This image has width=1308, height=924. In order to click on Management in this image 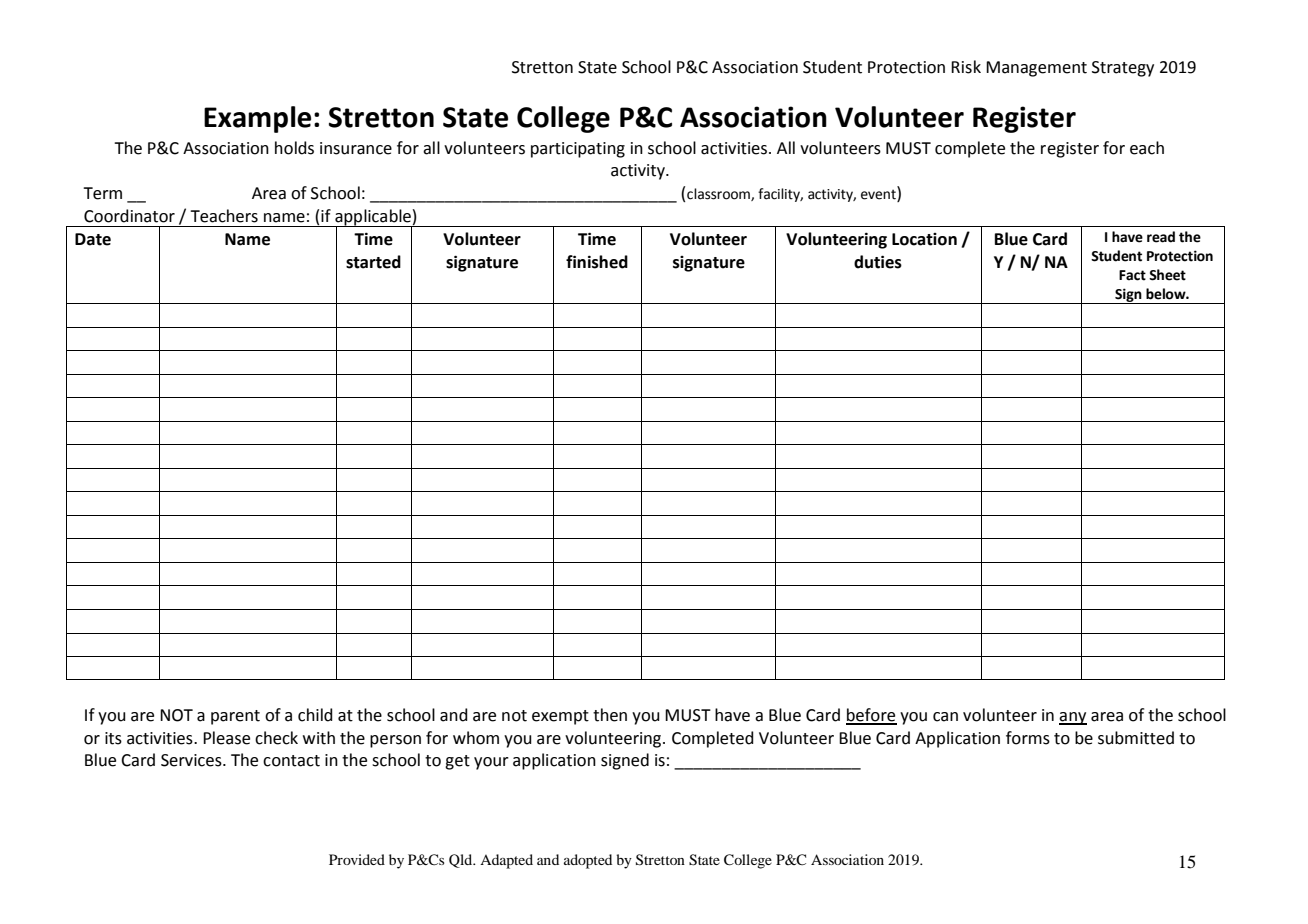, I will do `click(1036, 69)`.
